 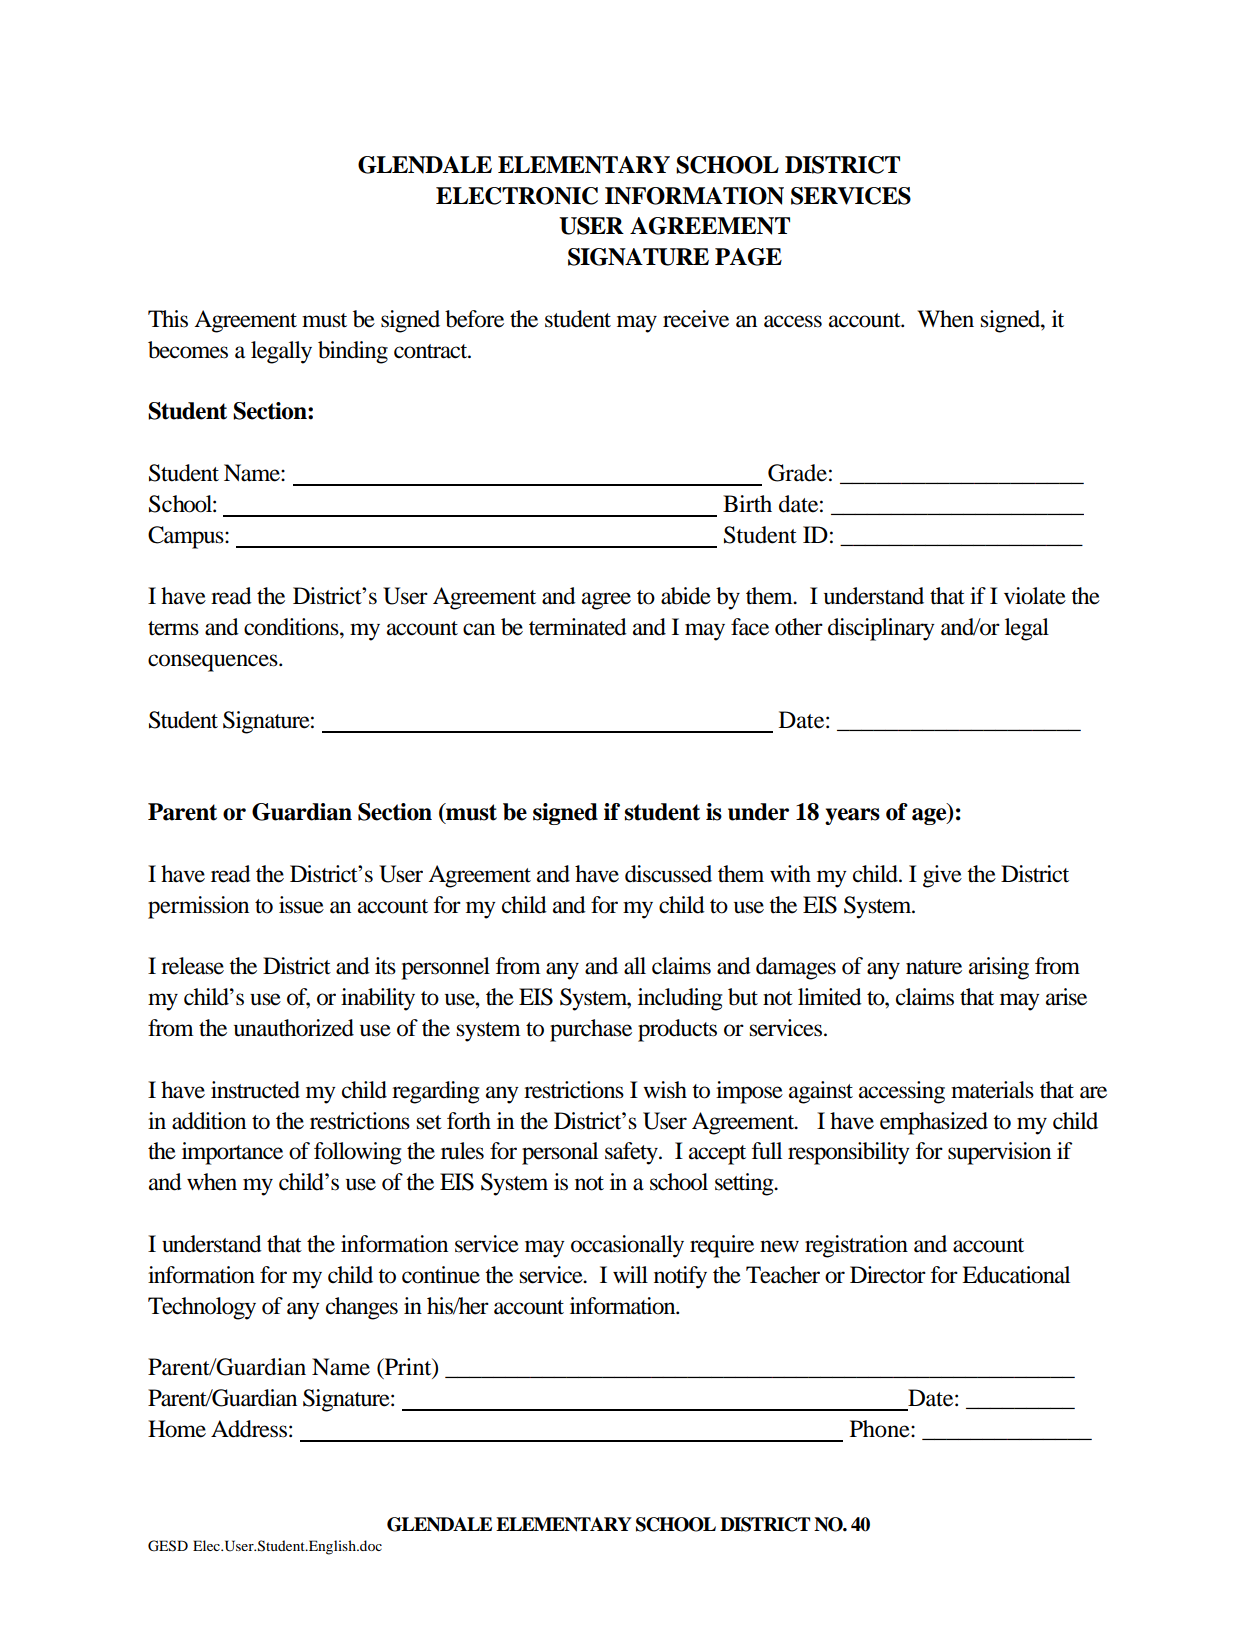 I want to click on arising, so click(x=999, y=968).
